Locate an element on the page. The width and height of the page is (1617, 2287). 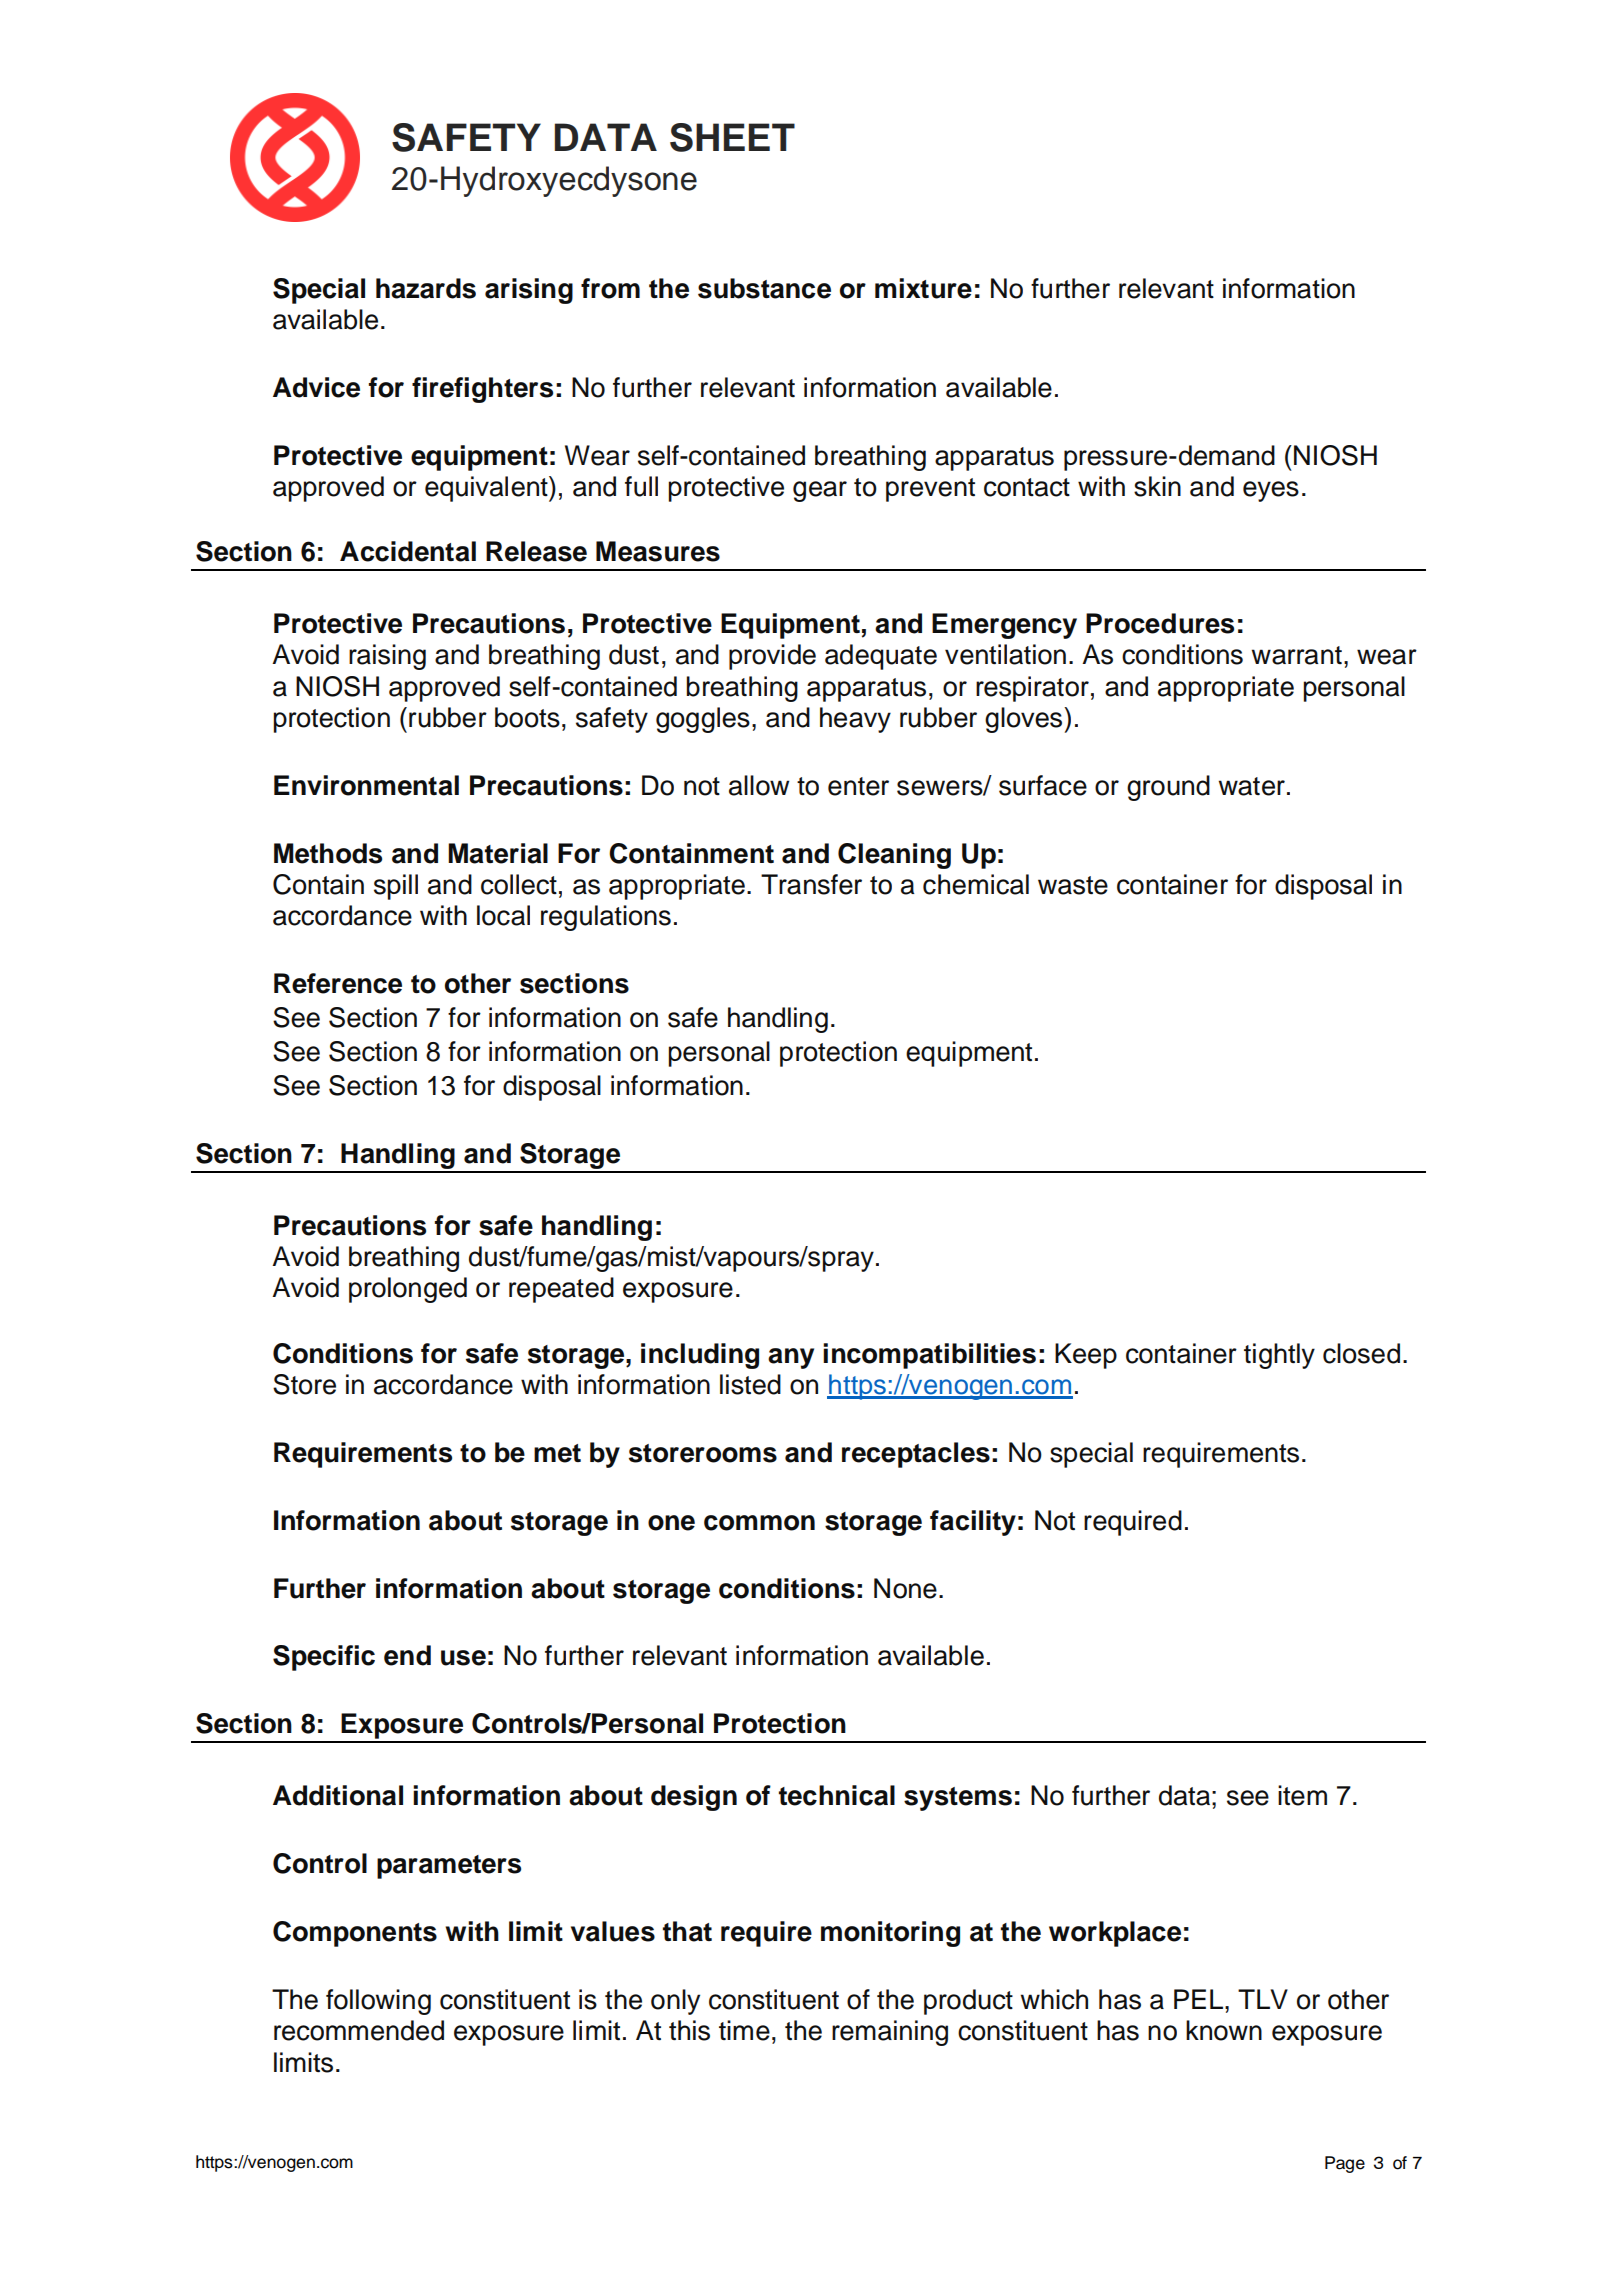
recommended is located at coordinates (359, 2030).
